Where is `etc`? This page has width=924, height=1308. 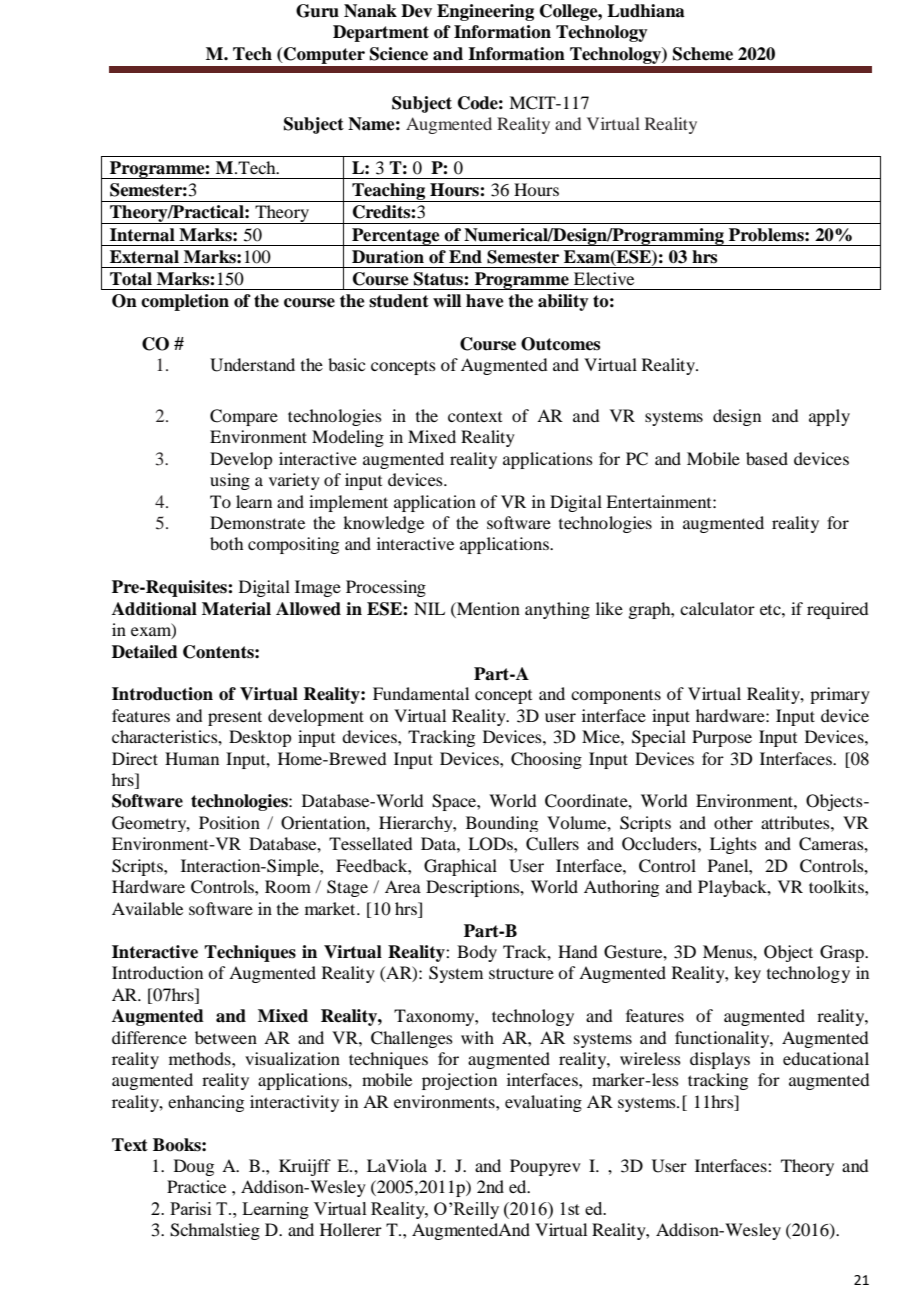
etc is located at coordinates (771, 610).
